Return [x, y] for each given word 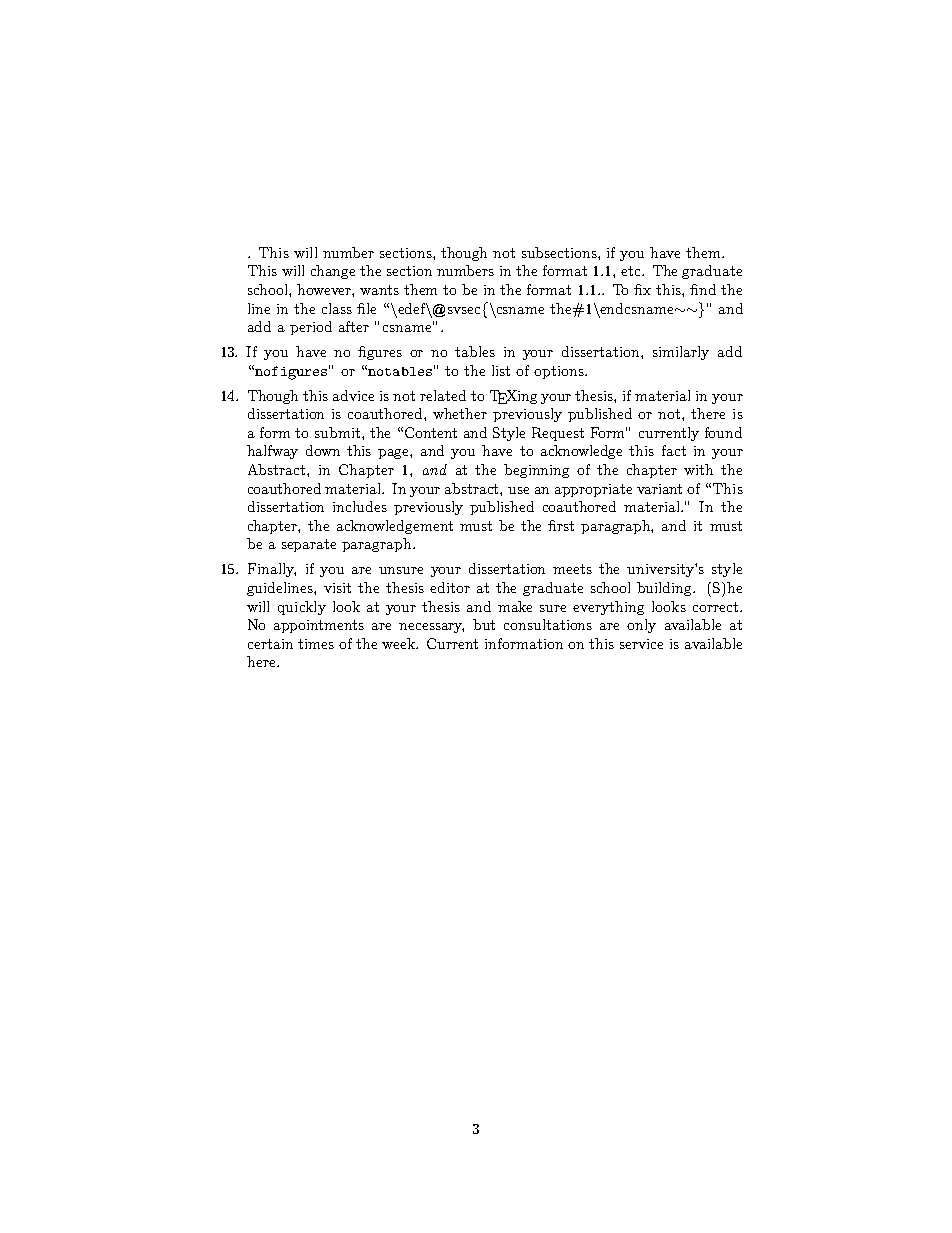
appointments [319, 626]
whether [460, 413]
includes [360, 506]
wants [379, 290]
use [518, 490]
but [484, 624]
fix [642, 289]
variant [659, 489]
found [723, 432]
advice [353, 395]
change [333, 272]
